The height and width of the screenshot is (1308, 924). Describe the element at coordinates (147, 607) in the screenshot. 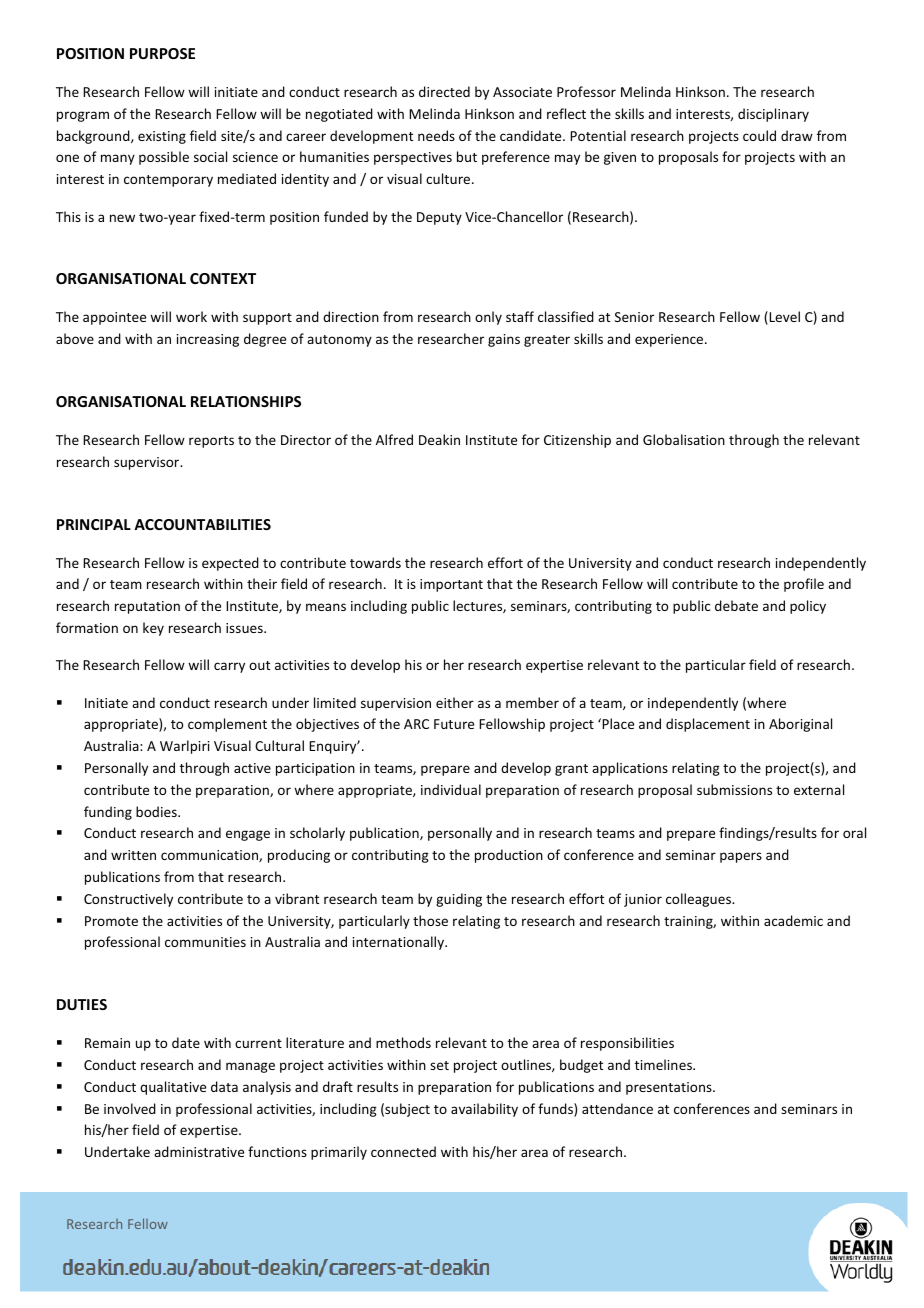

I see `reputation` at that location.
